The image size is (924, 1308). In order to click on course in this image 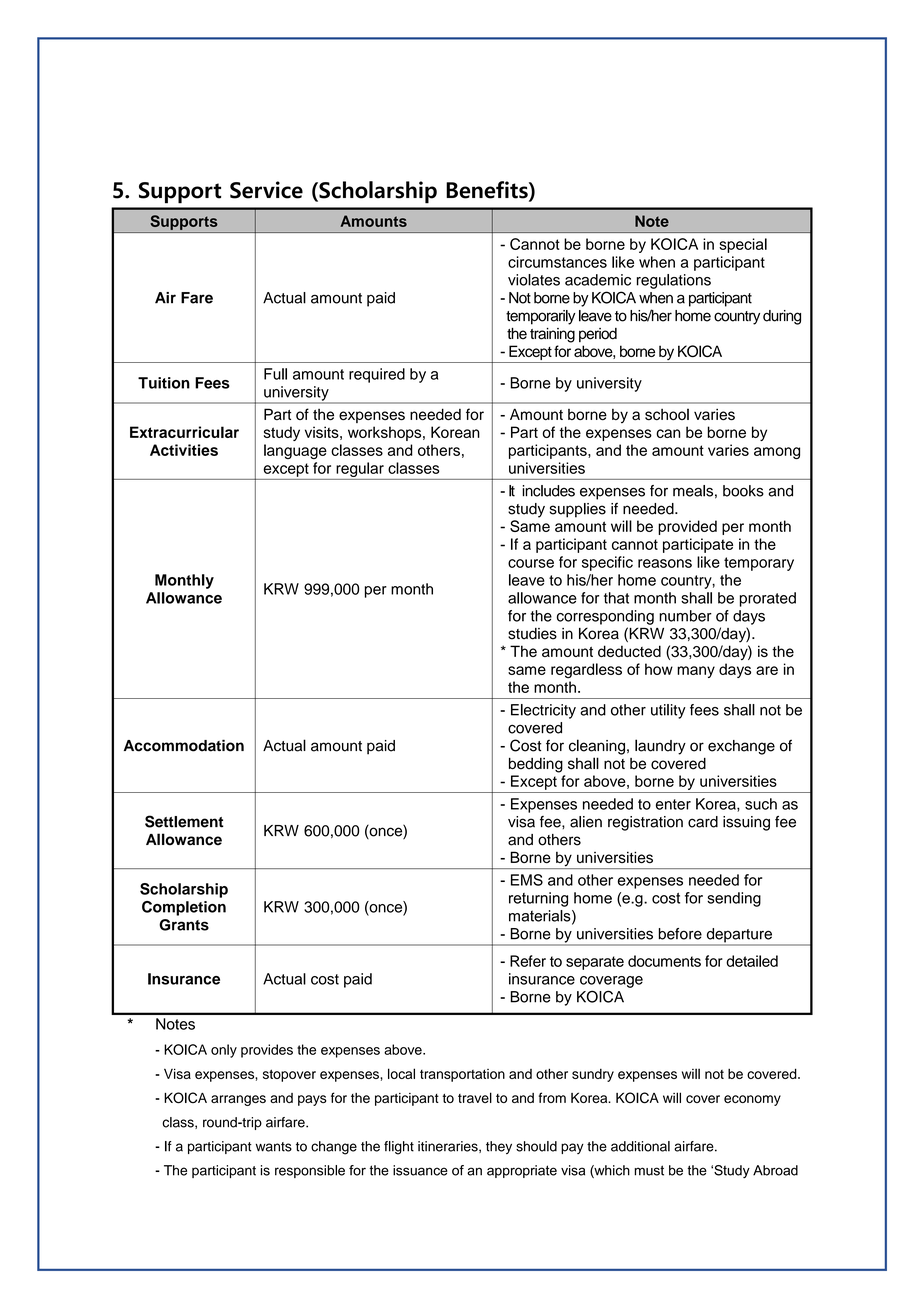, I will do `click(531, 563)`.
